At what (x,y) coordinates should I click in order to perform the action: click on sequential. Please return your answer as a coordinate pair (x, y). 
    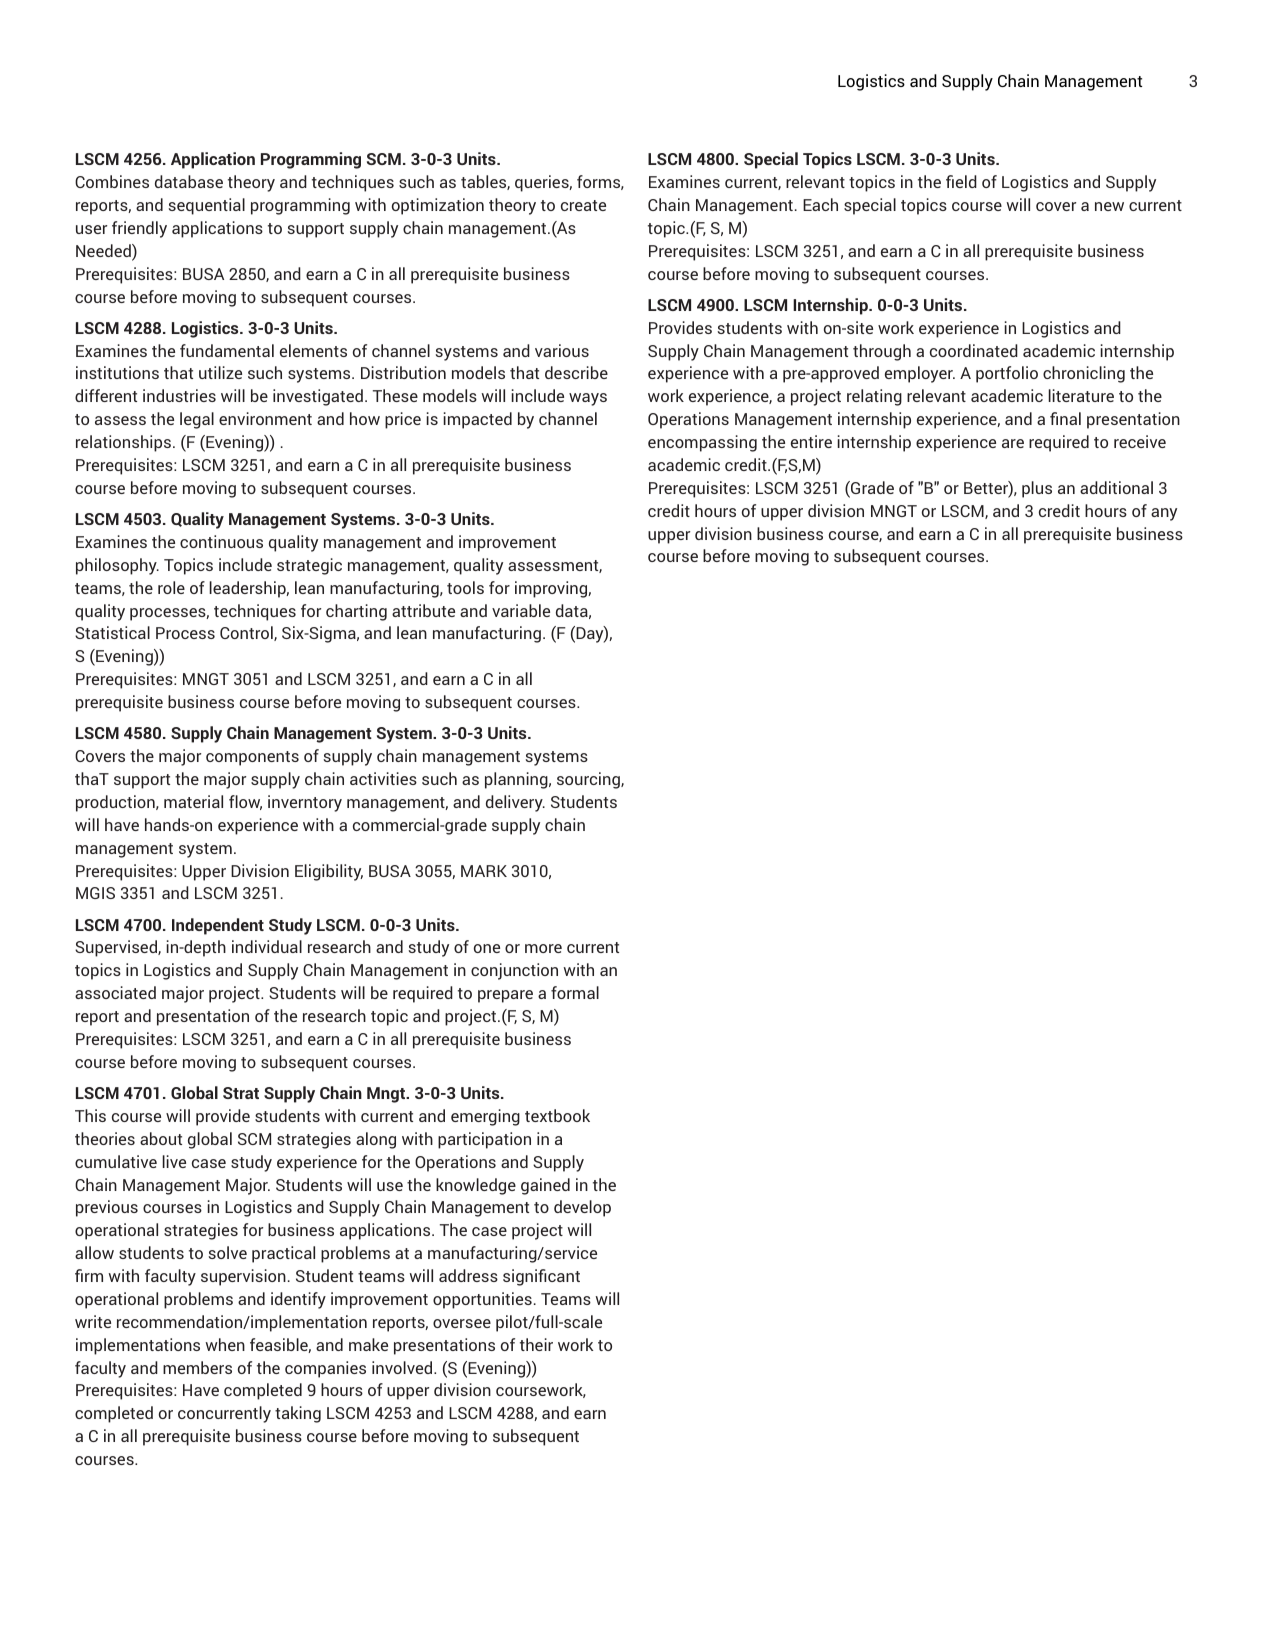
    Looking at the image, I should click on (207, 206).
